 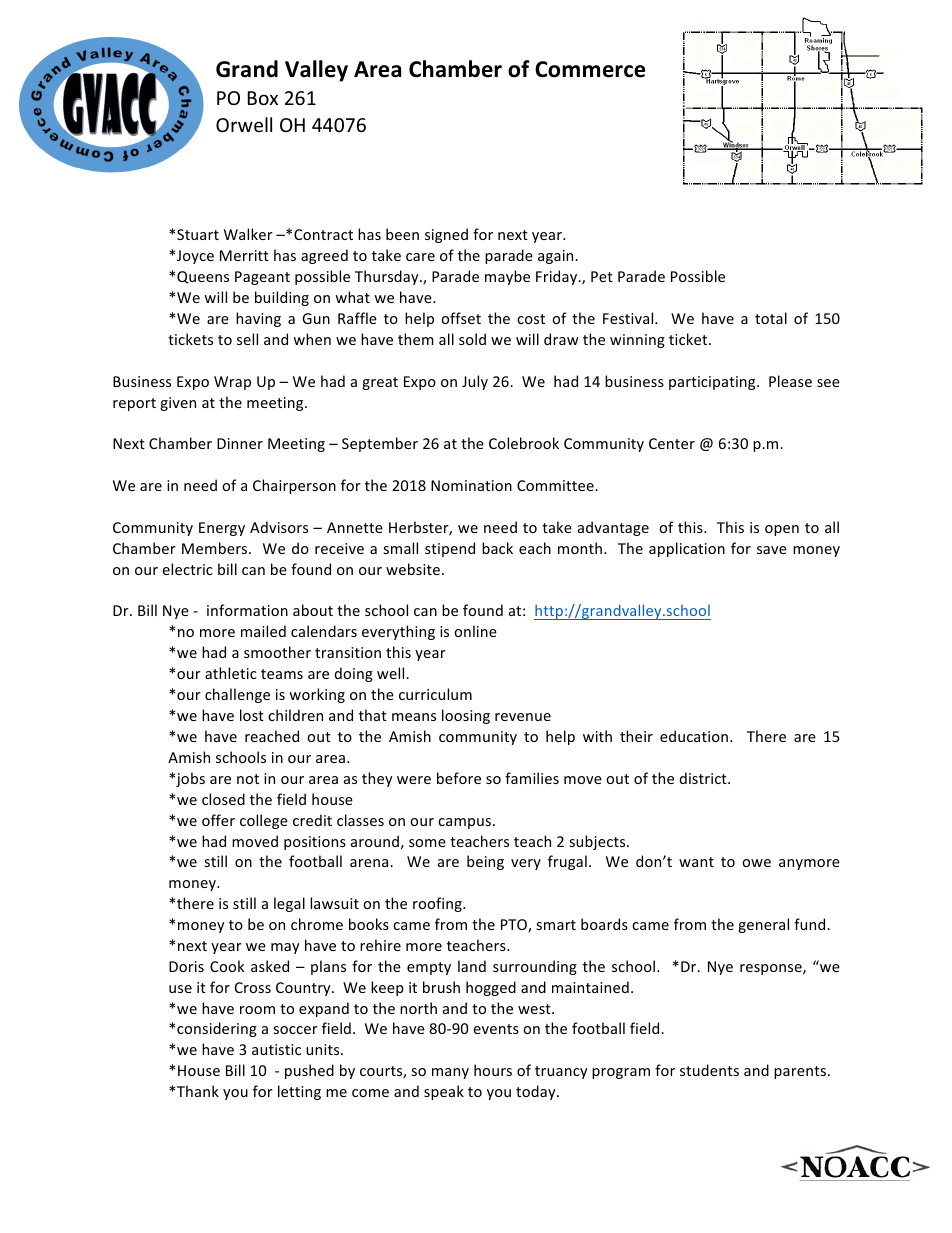 What do you see at coordinates (590, 69) in the screenshot?
I see `Commerce` at bounding box center [590, 69].
